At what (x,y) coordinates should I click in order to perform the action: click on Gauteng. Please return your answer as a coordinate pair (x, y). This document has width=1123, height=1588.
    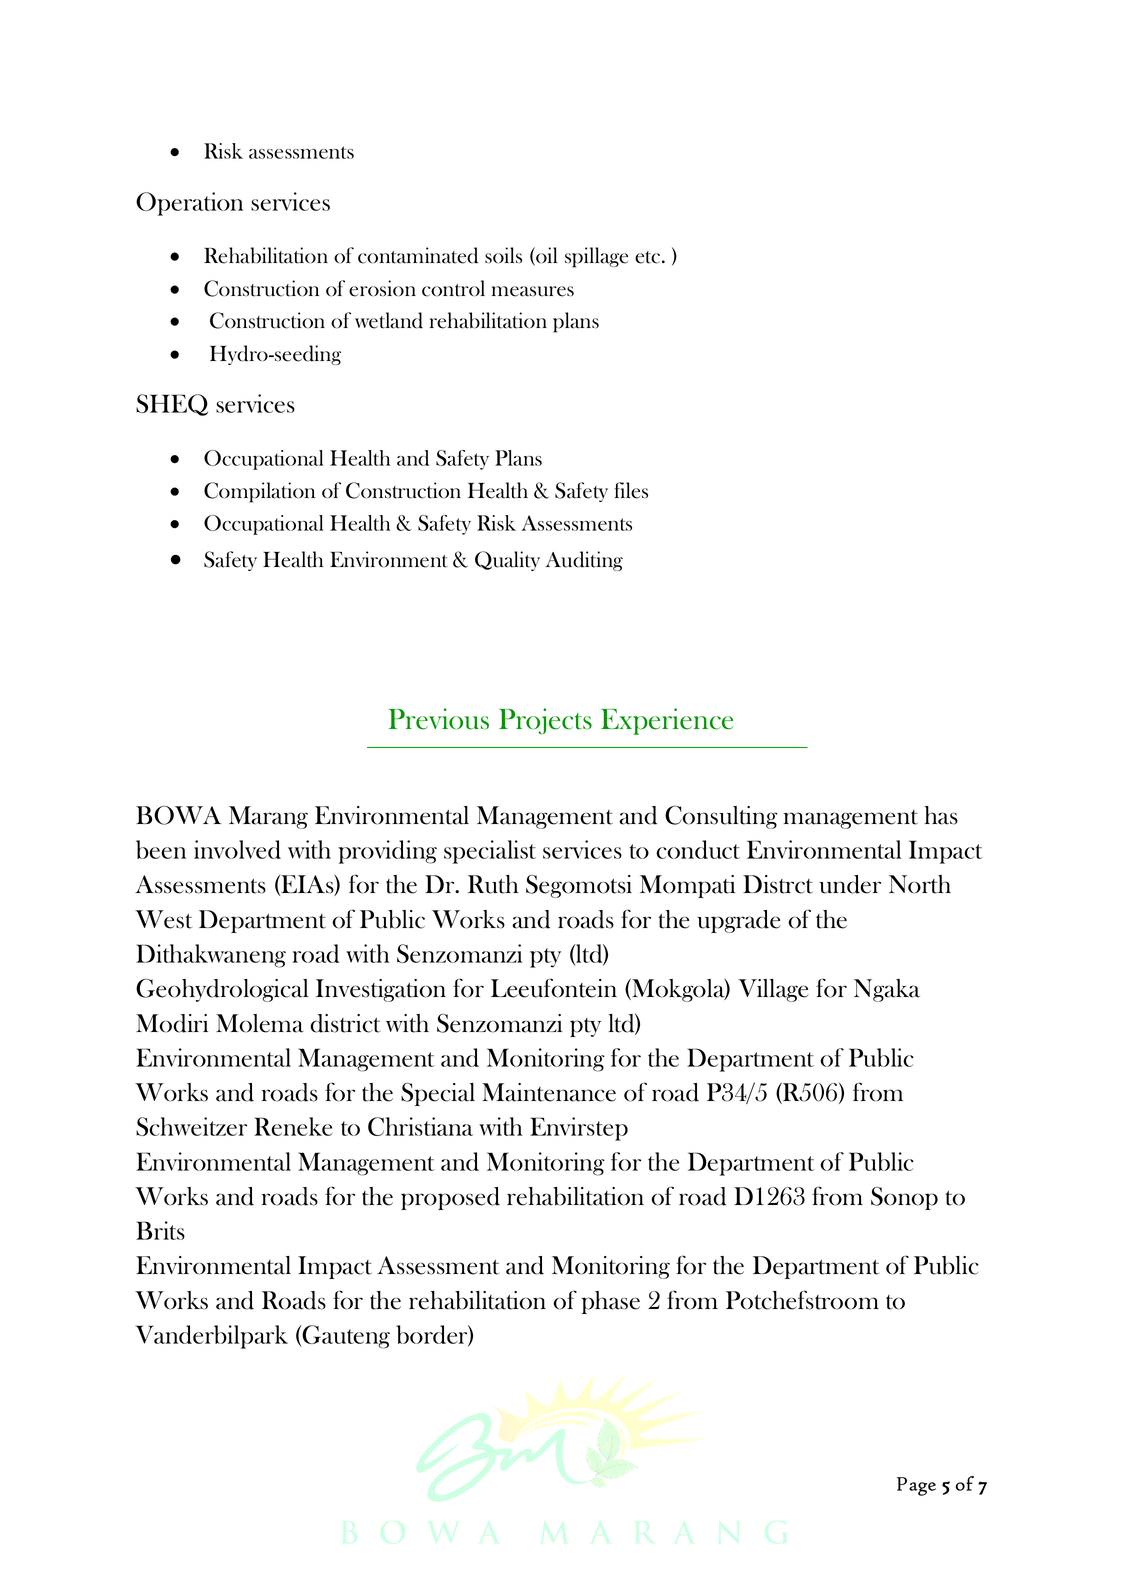
    Looking at the image, I should click on (345, 1337).
